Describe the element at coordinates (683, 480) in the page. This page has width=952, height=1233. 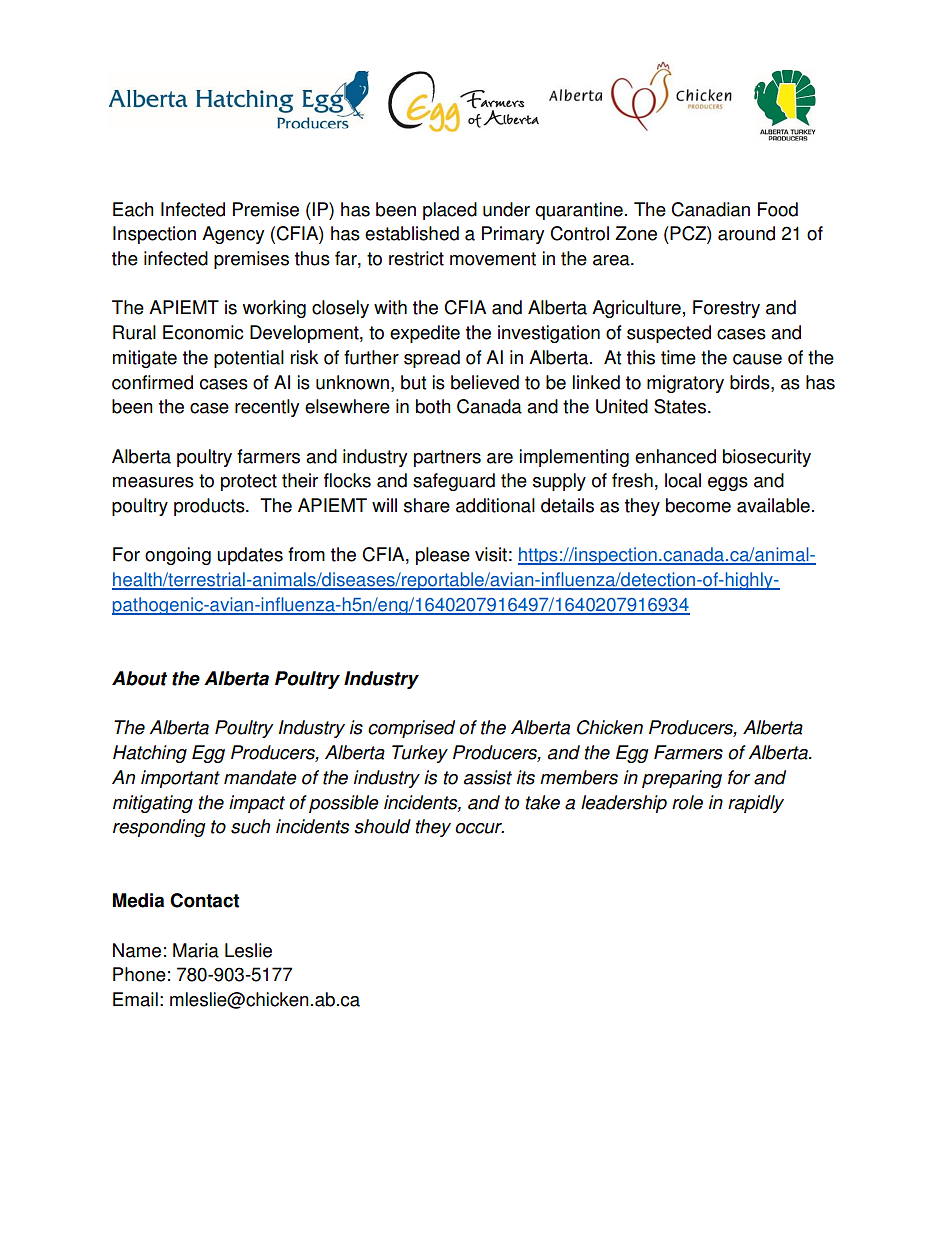
I see `local` at that location.
